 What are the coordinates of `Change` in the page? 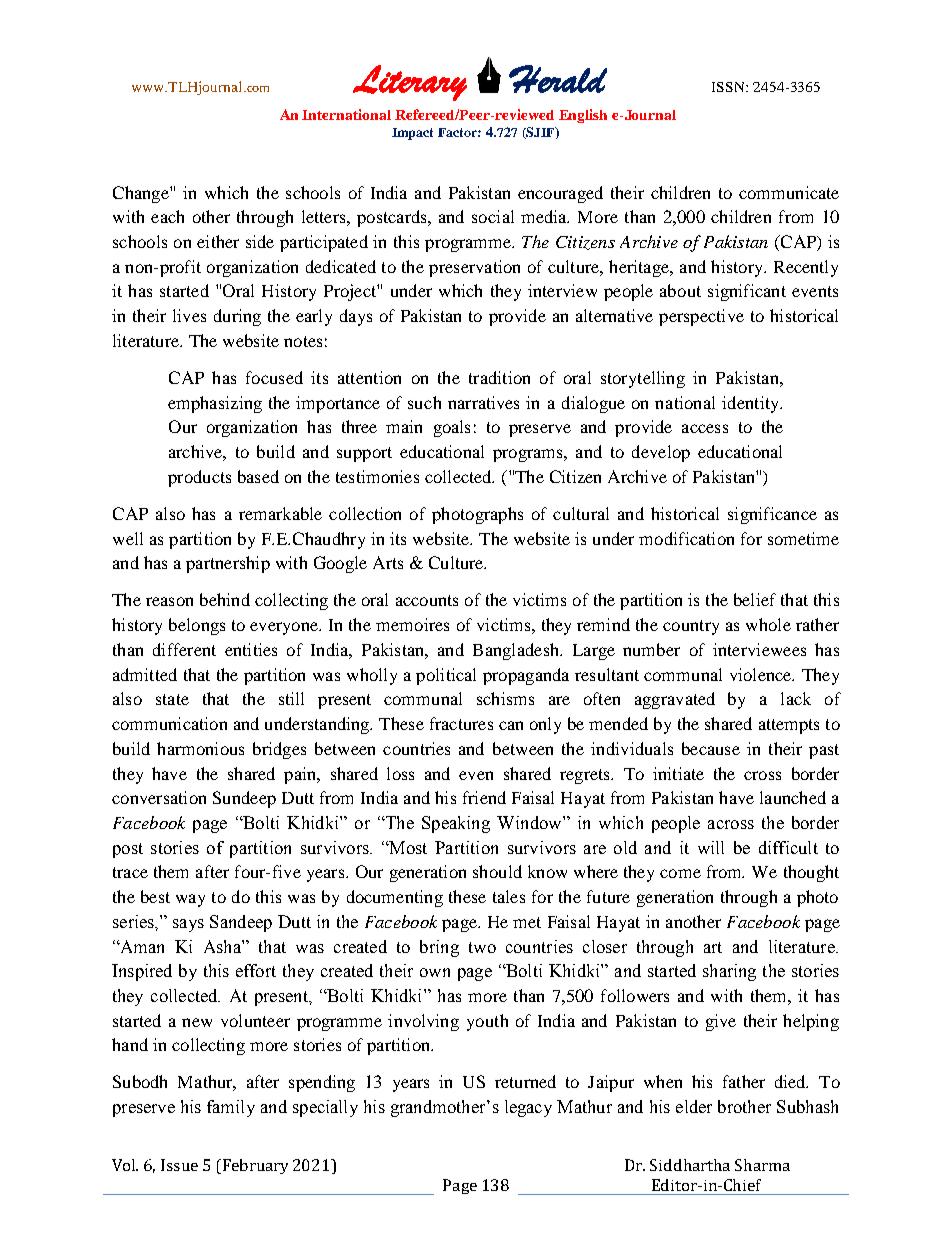 It's located at (142, 194).
